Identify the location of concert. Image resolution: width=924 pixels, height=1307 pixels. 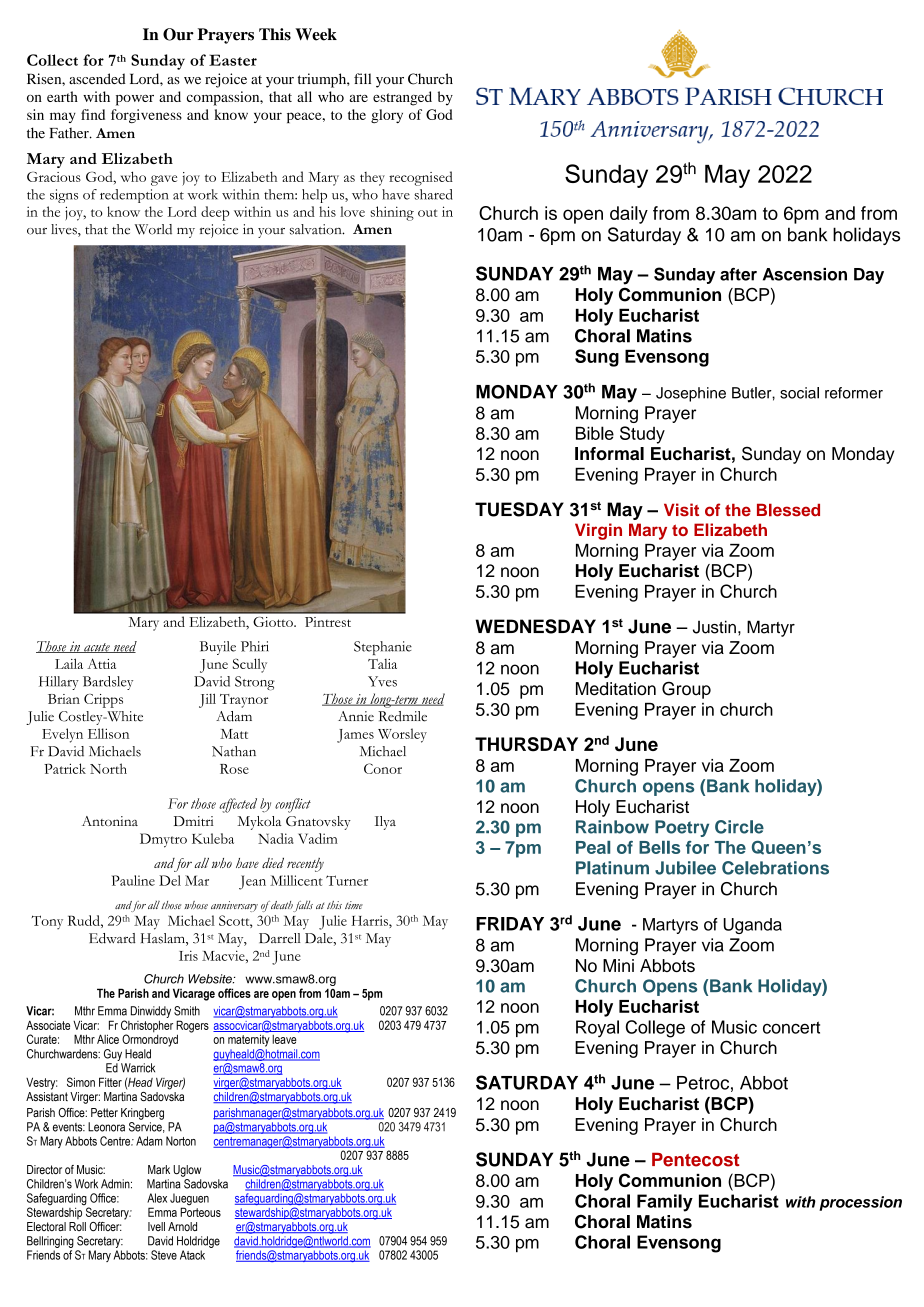
(791, 1027).
